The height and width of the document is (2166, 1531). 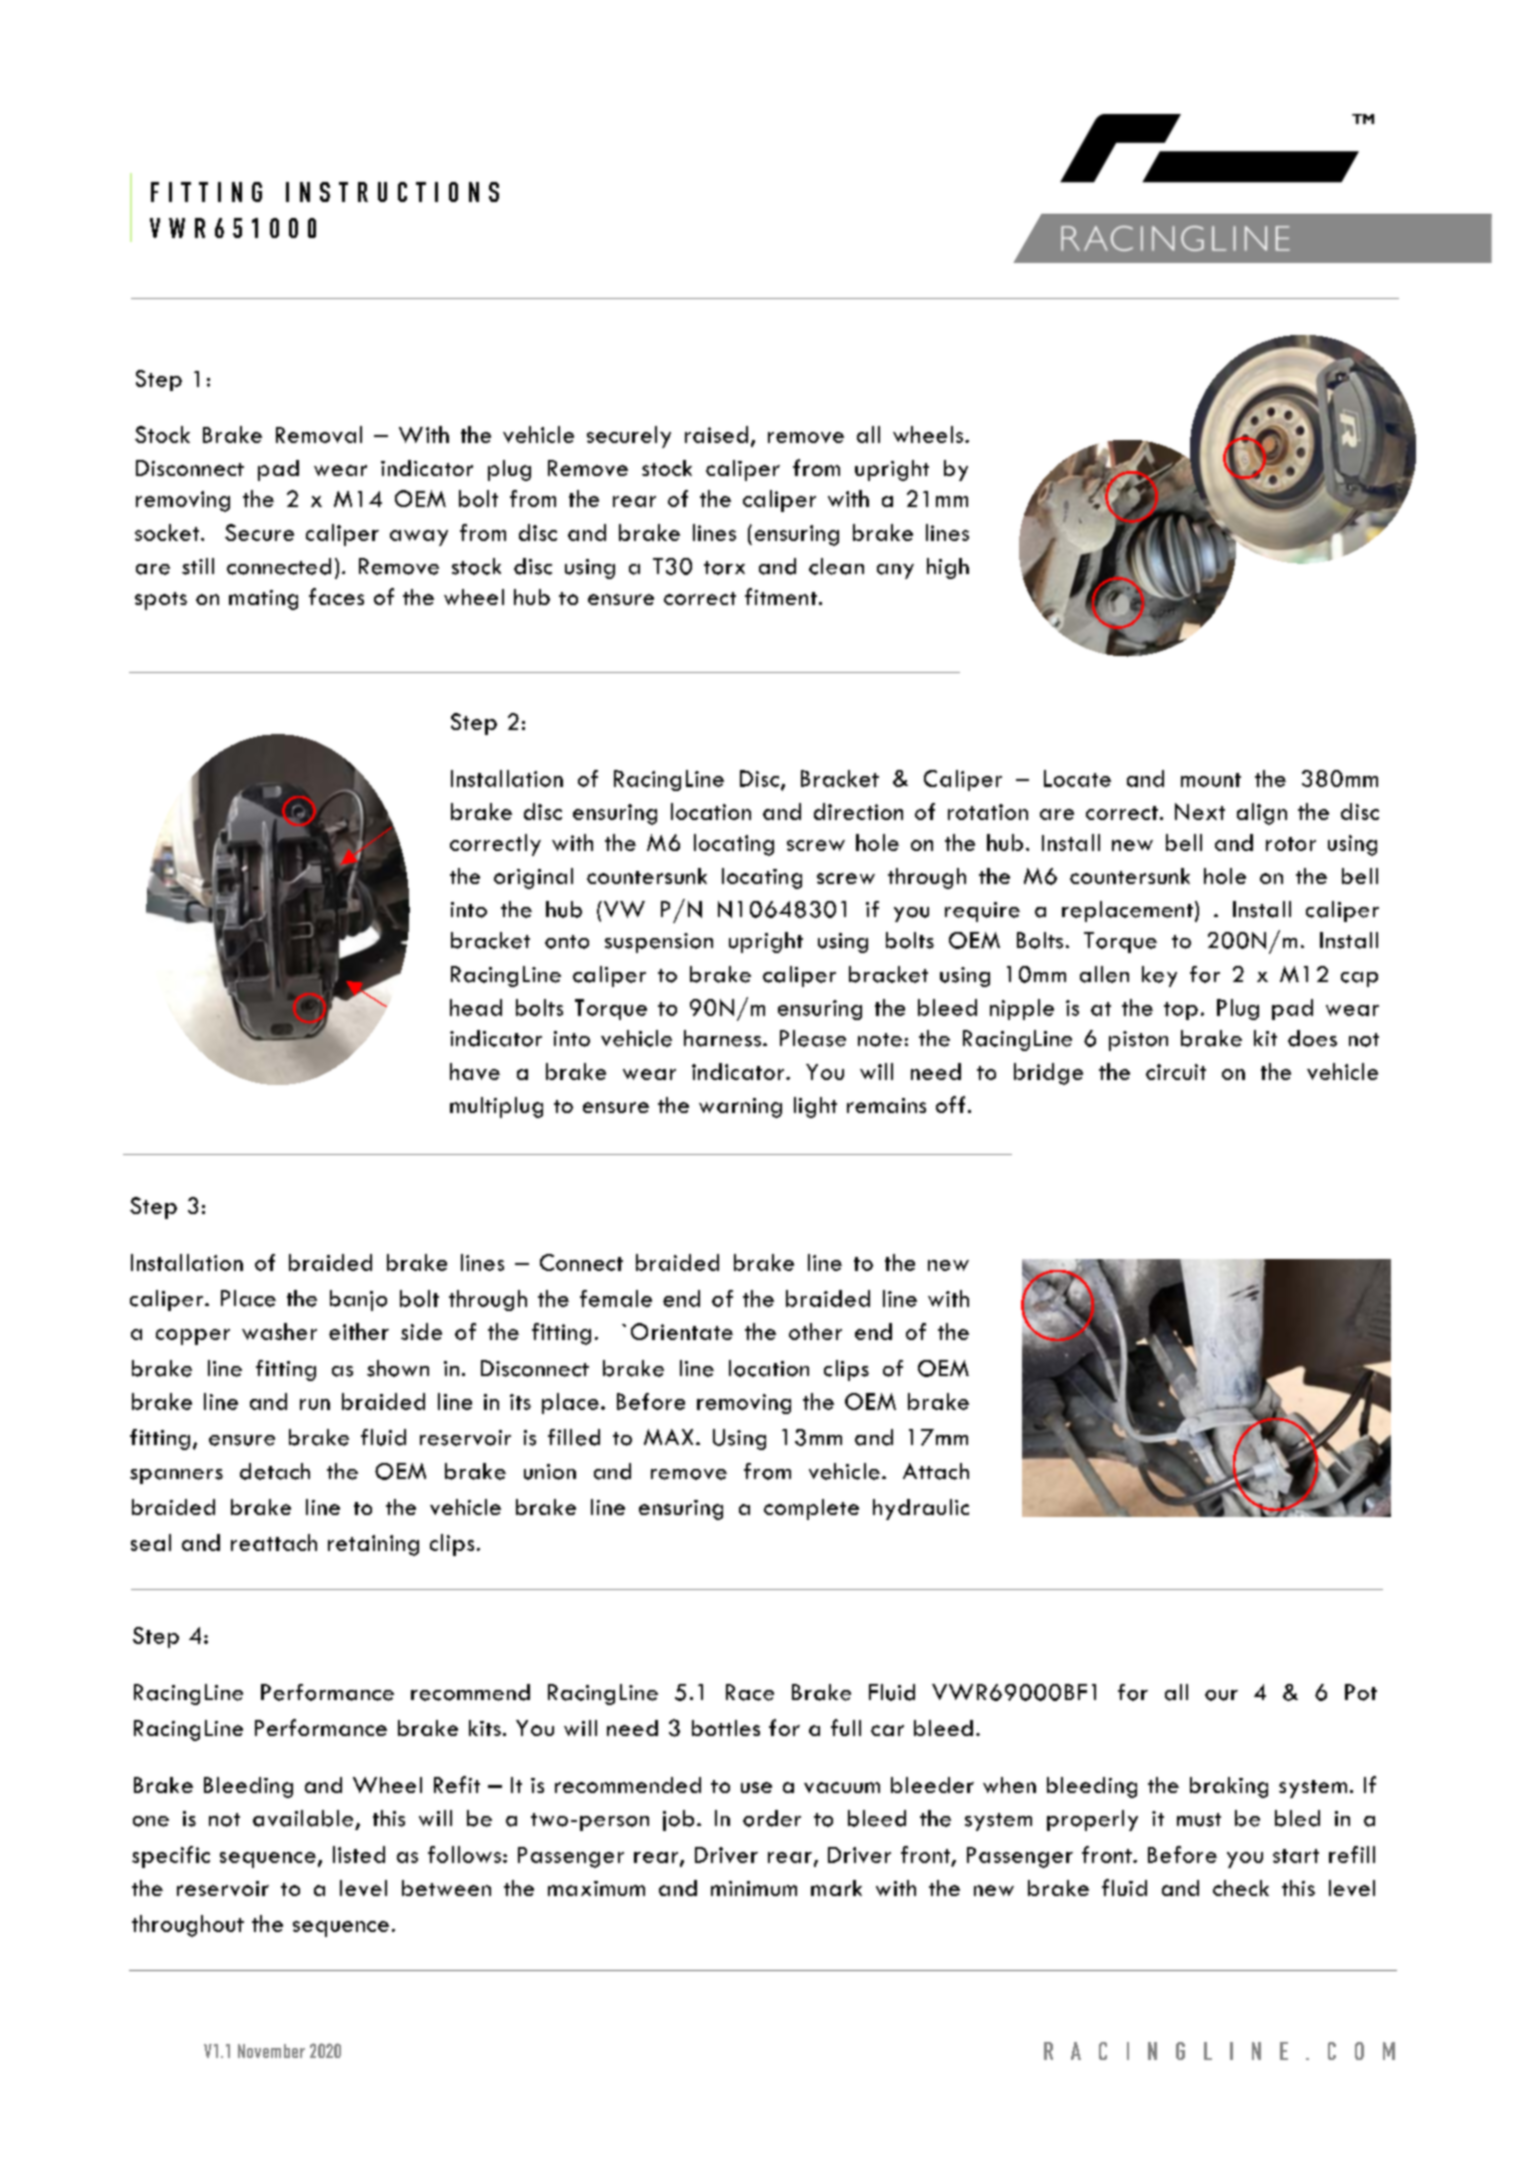 What do you see at coordinates (475, 1071) in the document?
I see `have` at bounding box center [475, 1071].
